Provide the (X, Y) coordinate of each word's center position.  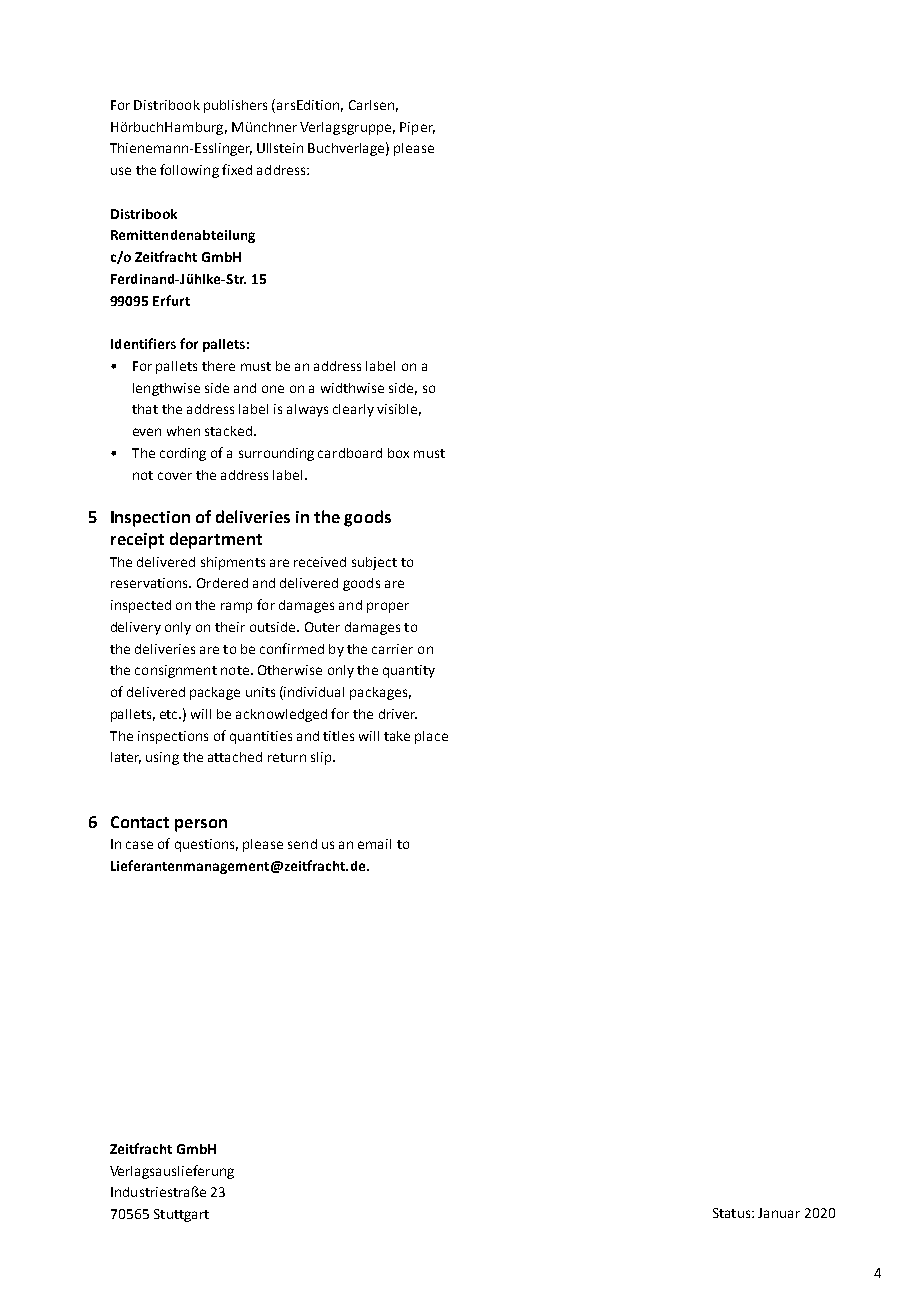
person (201, 825)
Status (733, 1213)
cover (175, 476)
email (374, 844)
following (189, 171)
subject (374, 563)
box (398, 453)
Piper (417, 128)
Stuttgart (181, 1215)
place (431, 737)
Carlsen (371, 105)
